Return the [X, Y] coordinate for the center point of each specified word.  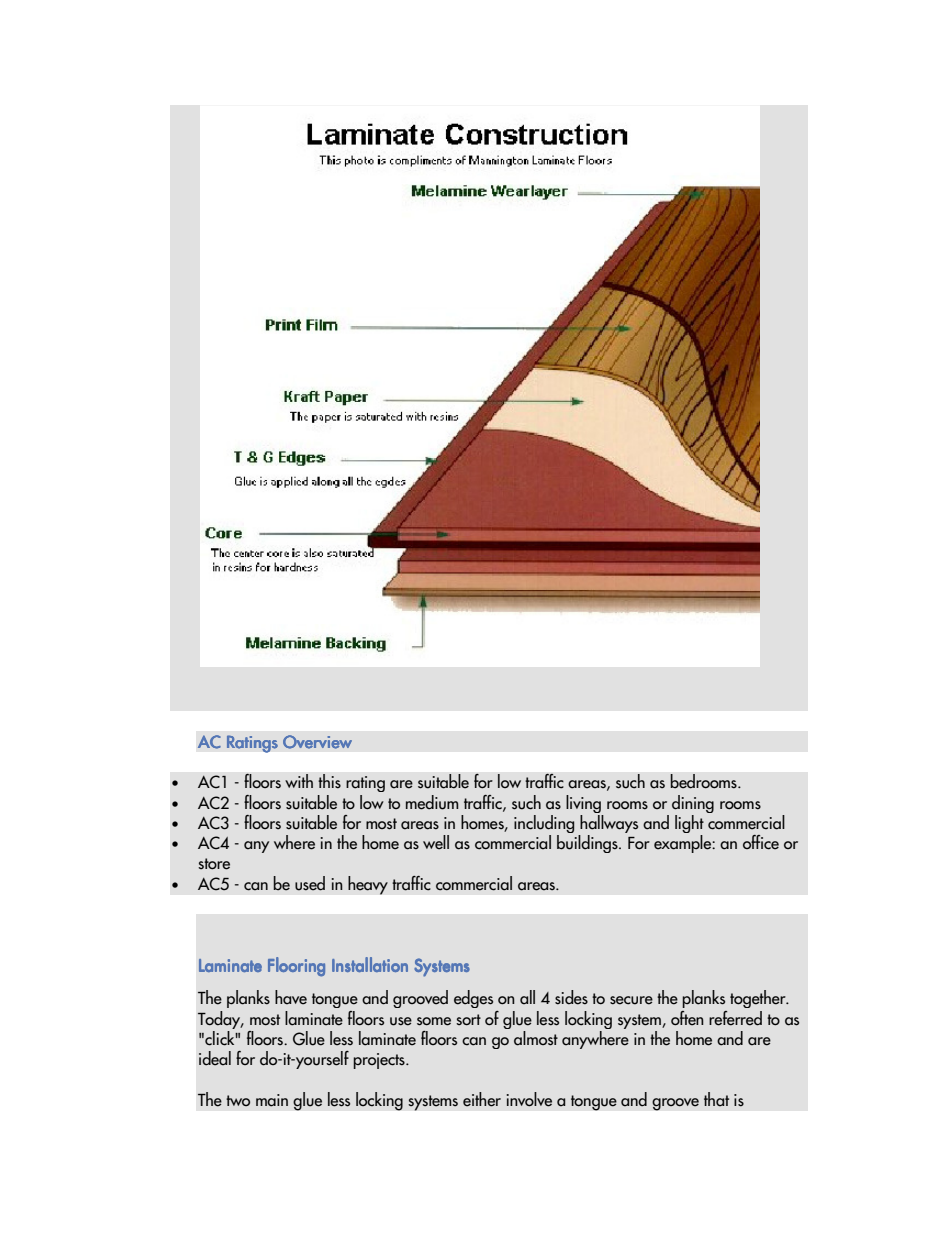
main [272, 1100]
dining [693, 804]
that [716, 1099]
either [482, 1099]
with [299, 781]
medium [432, 802]
